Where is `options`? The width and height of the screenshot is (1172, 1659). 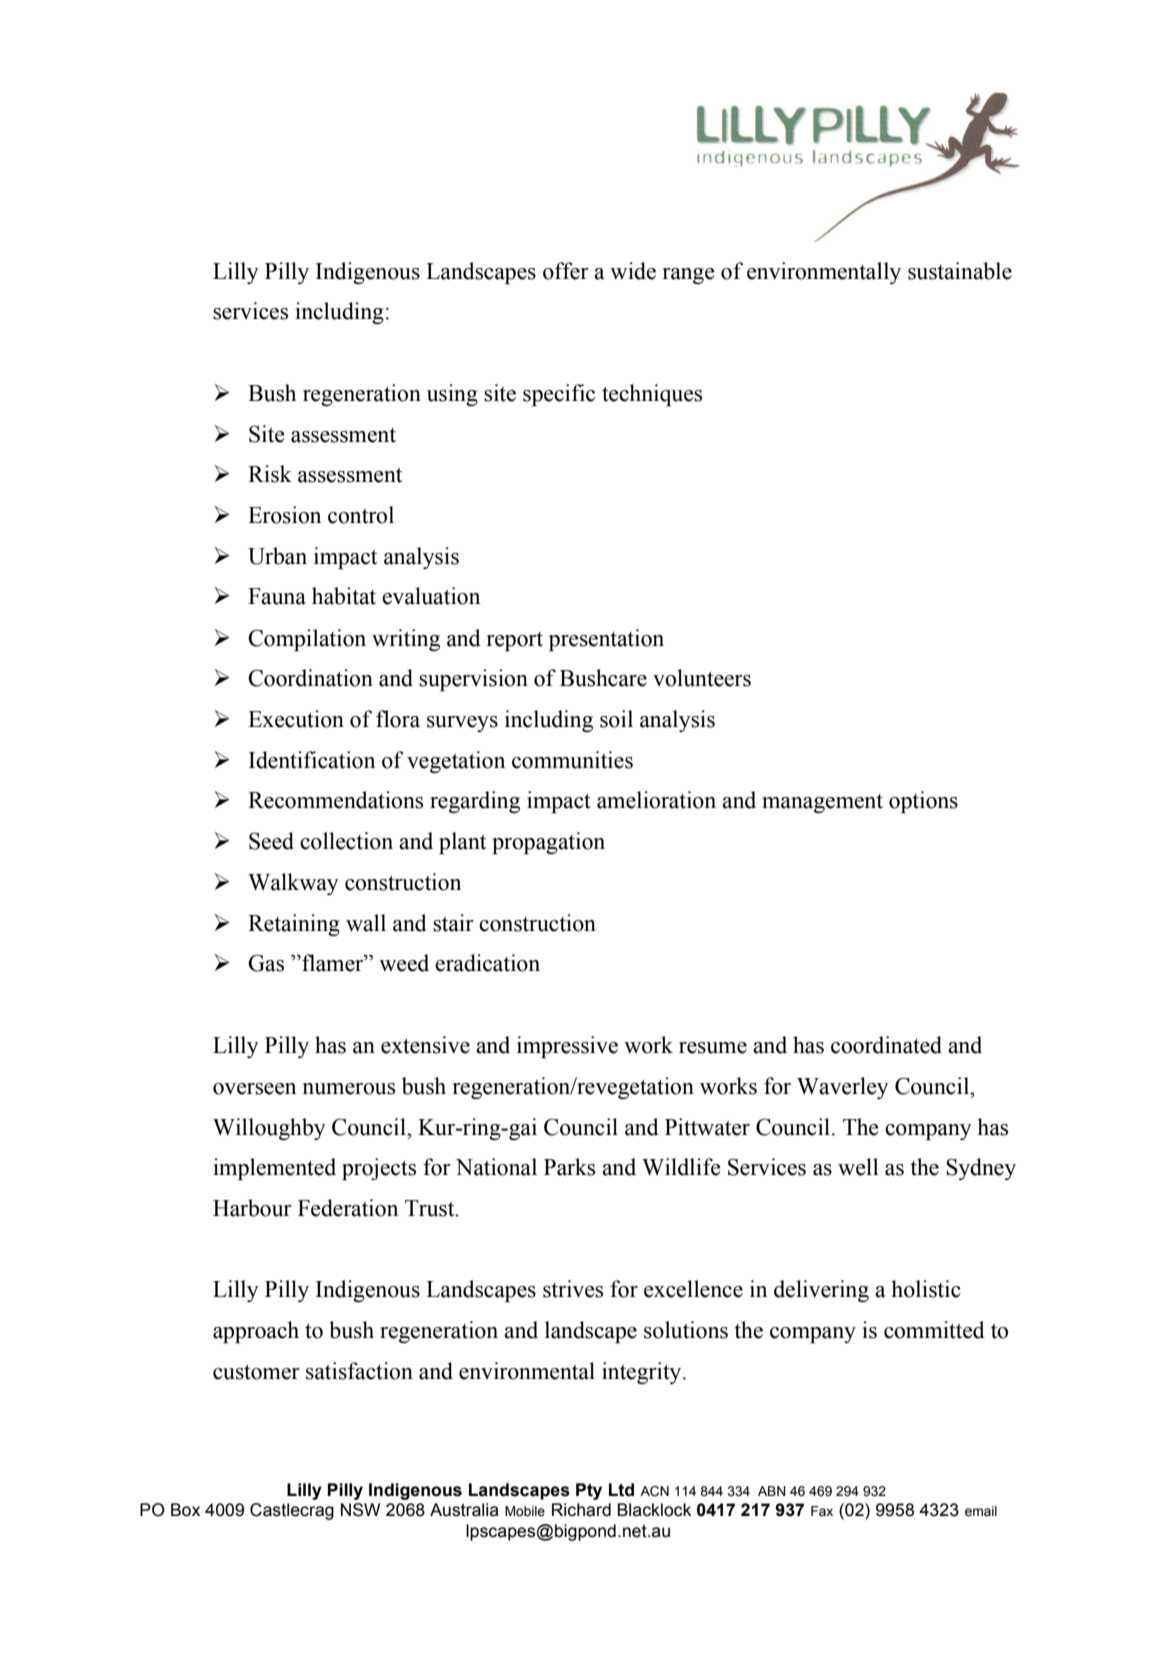
options is located at coordinates (923, 802).
